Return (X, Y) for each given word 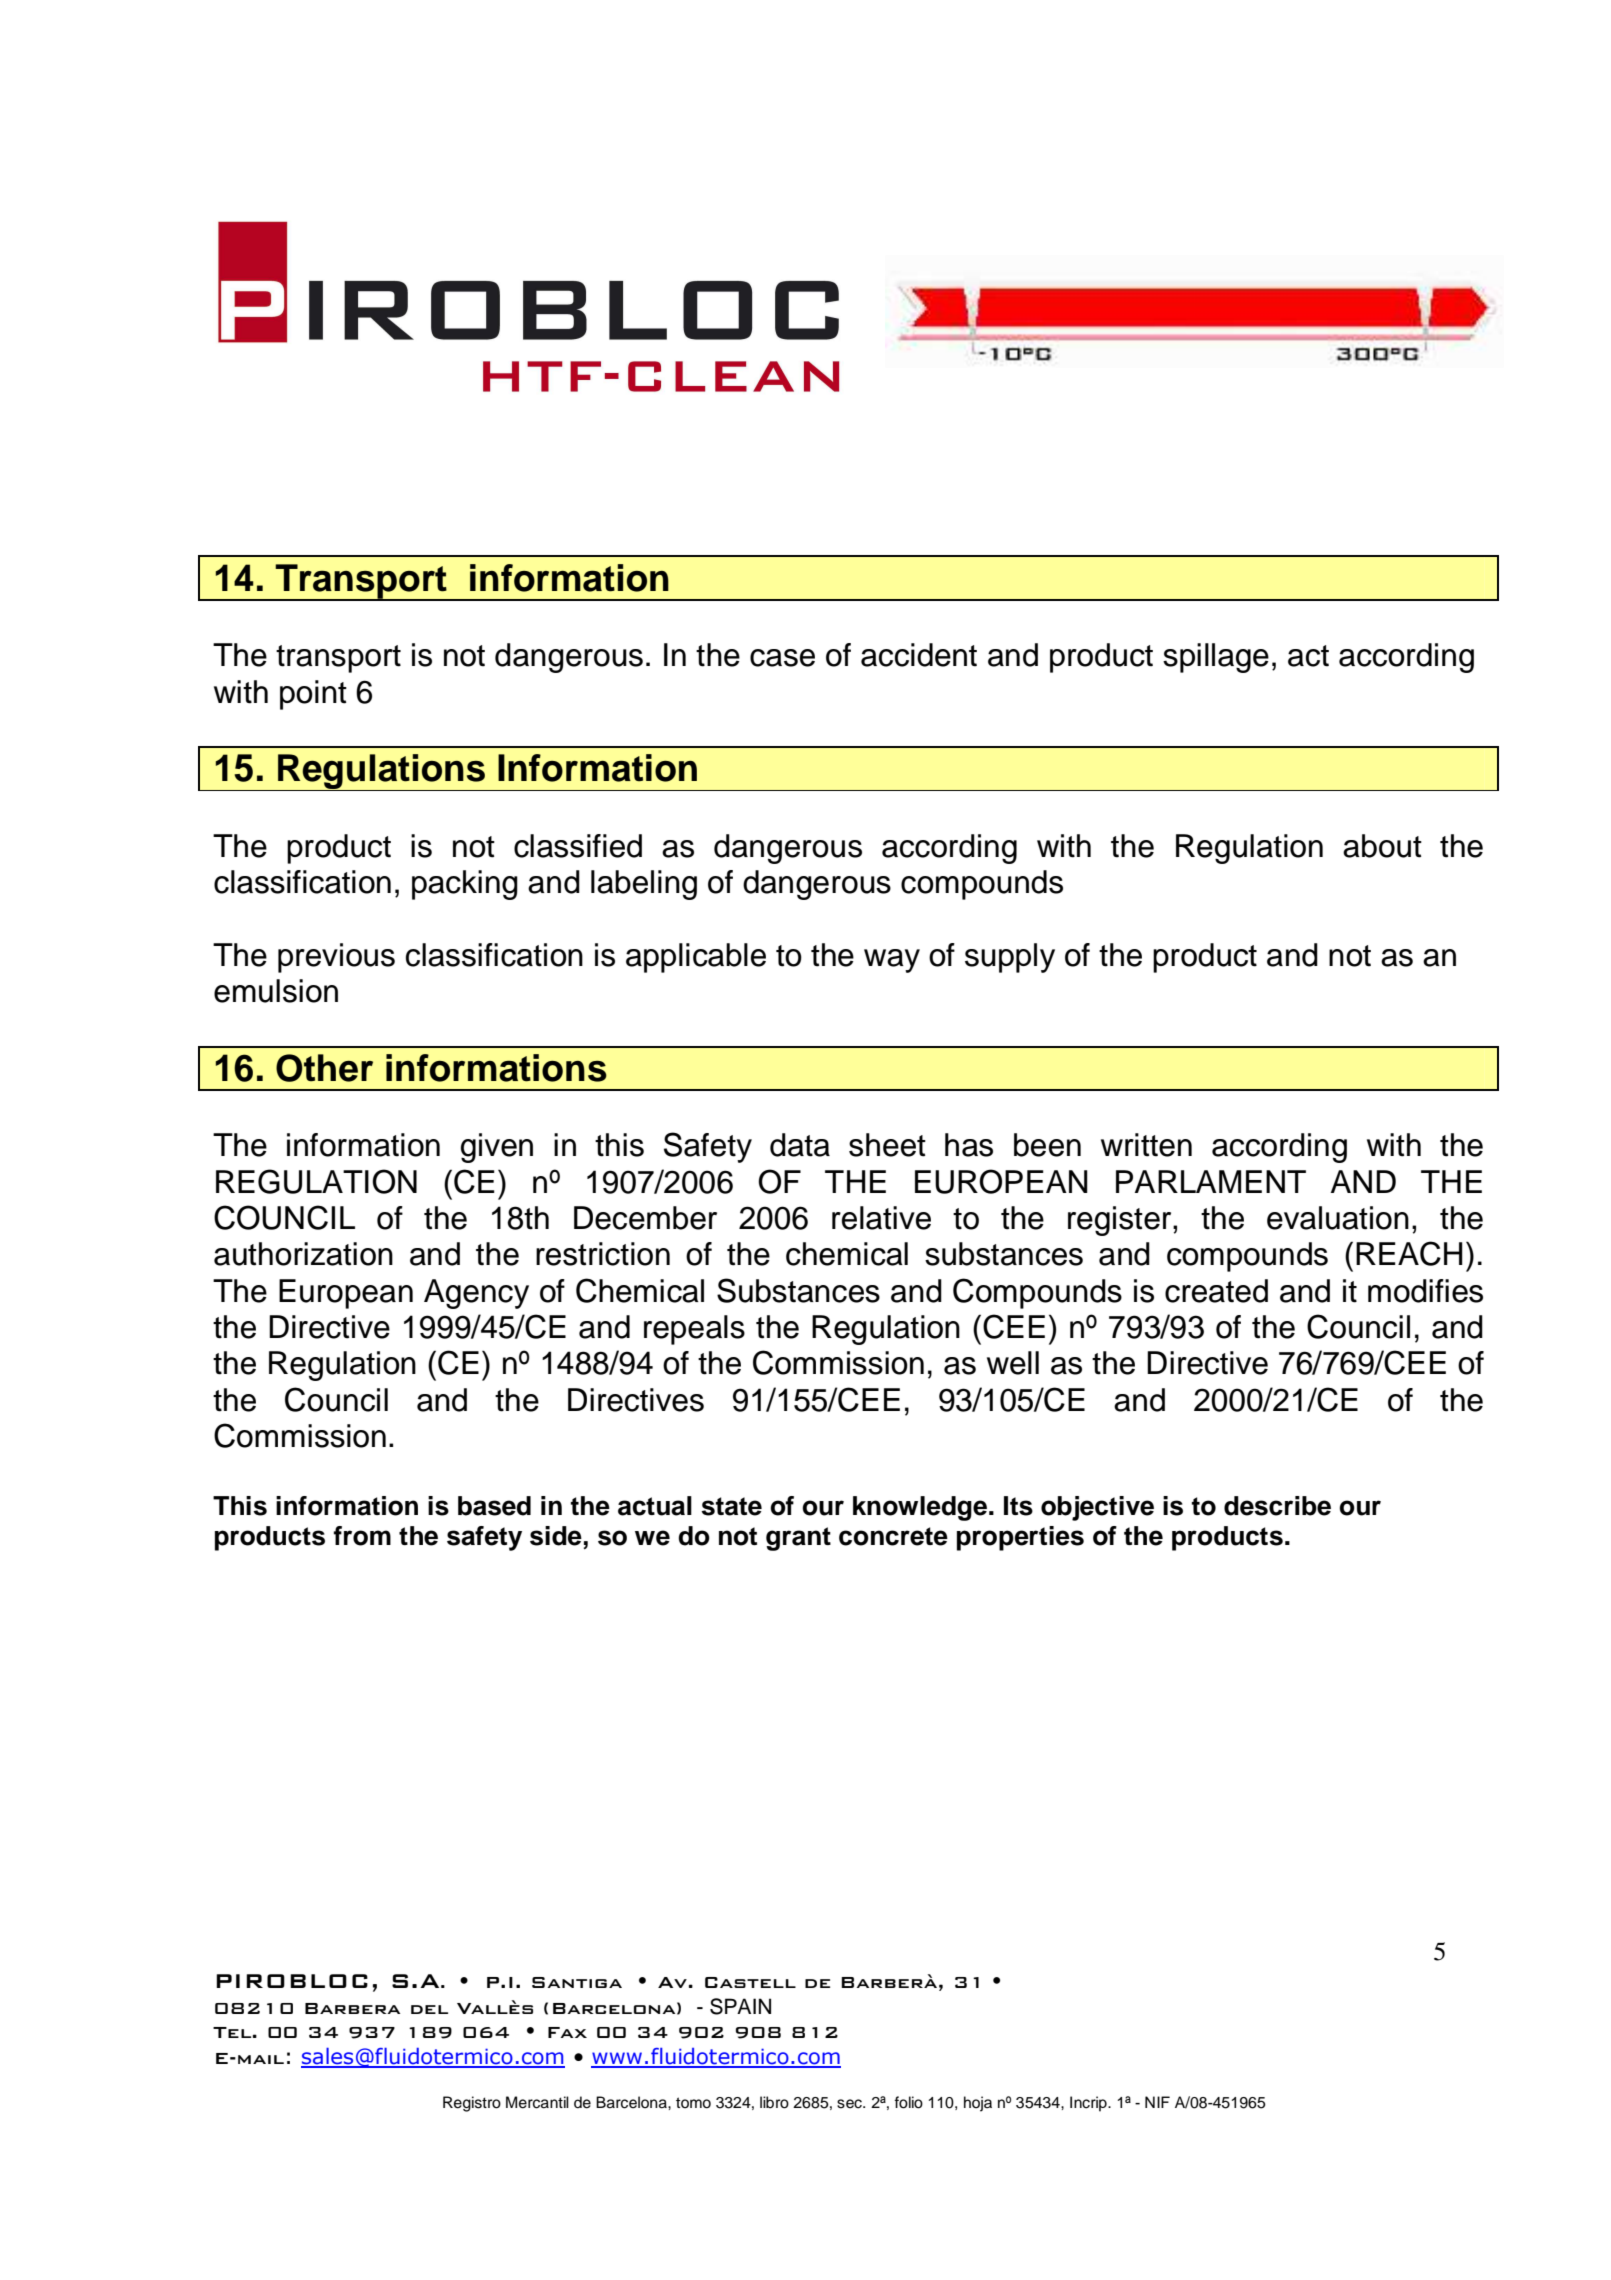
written (1146, 1145)
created (1216, 1291)
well (1013, 1363)
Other (324, 1068)
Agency (476, 1294)
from (362, 1536)
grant (798, 1539)
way (892, 961)
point (313, 695)
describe (1277, 1506)
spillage (1216, 658)
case (782, 658)
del (429, 2009)
